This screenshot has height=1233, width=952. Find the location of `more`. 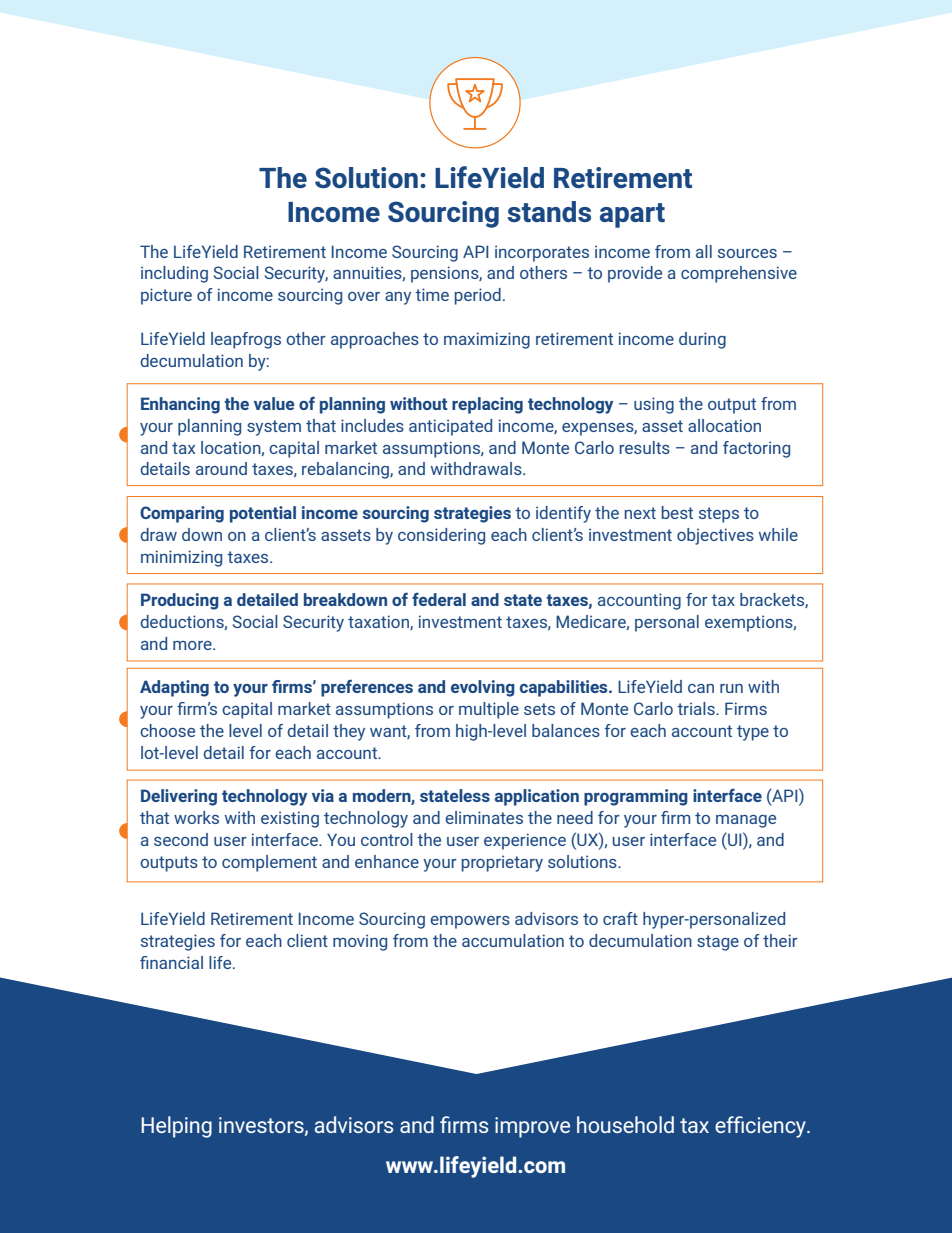

more is located at coordinates (193, 645).
